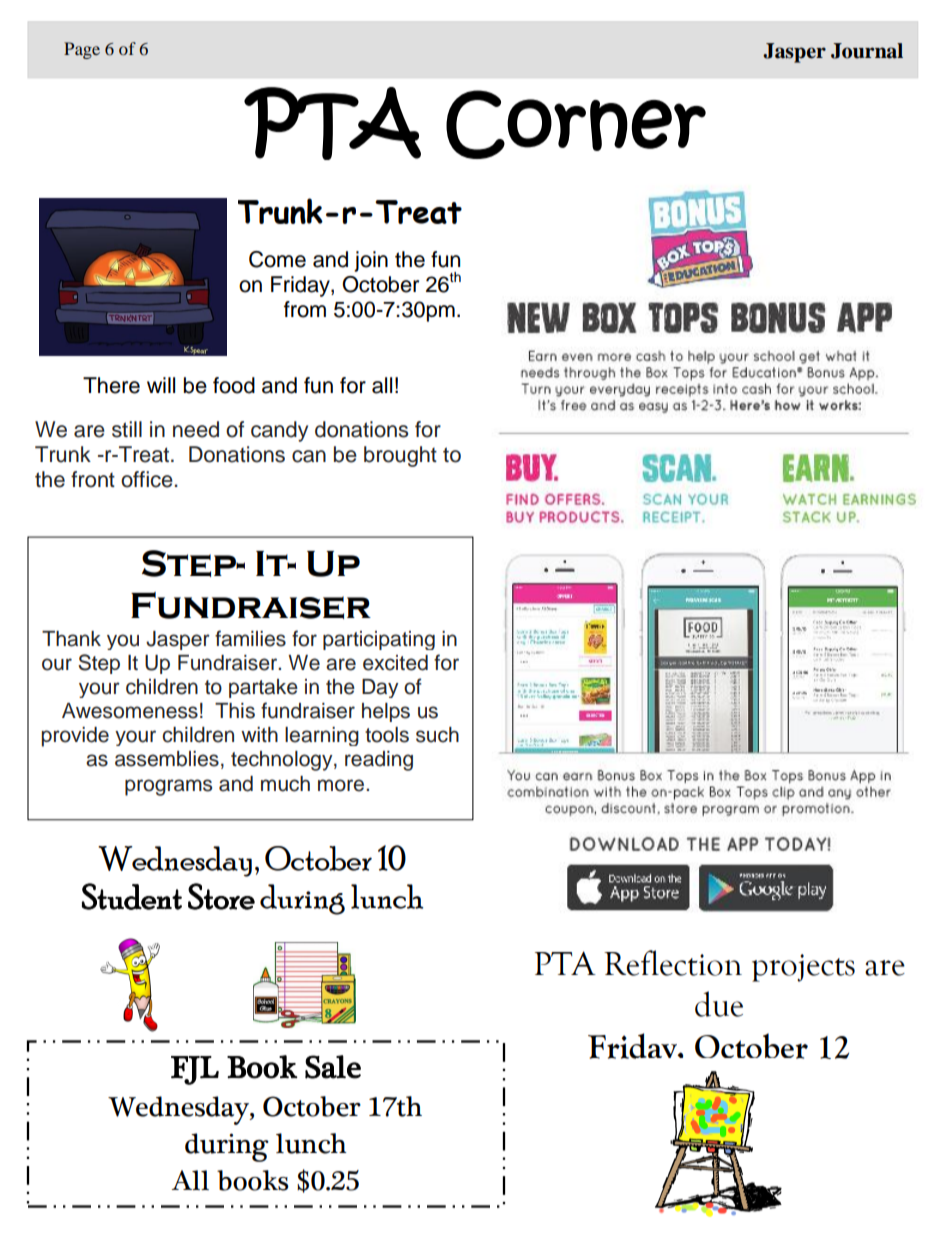 The height and width of the screenshot is (1233, 952). What do you see at coordinates (437, 735) in the screenshot?
I see `such` at bounding box center [437, 735].
